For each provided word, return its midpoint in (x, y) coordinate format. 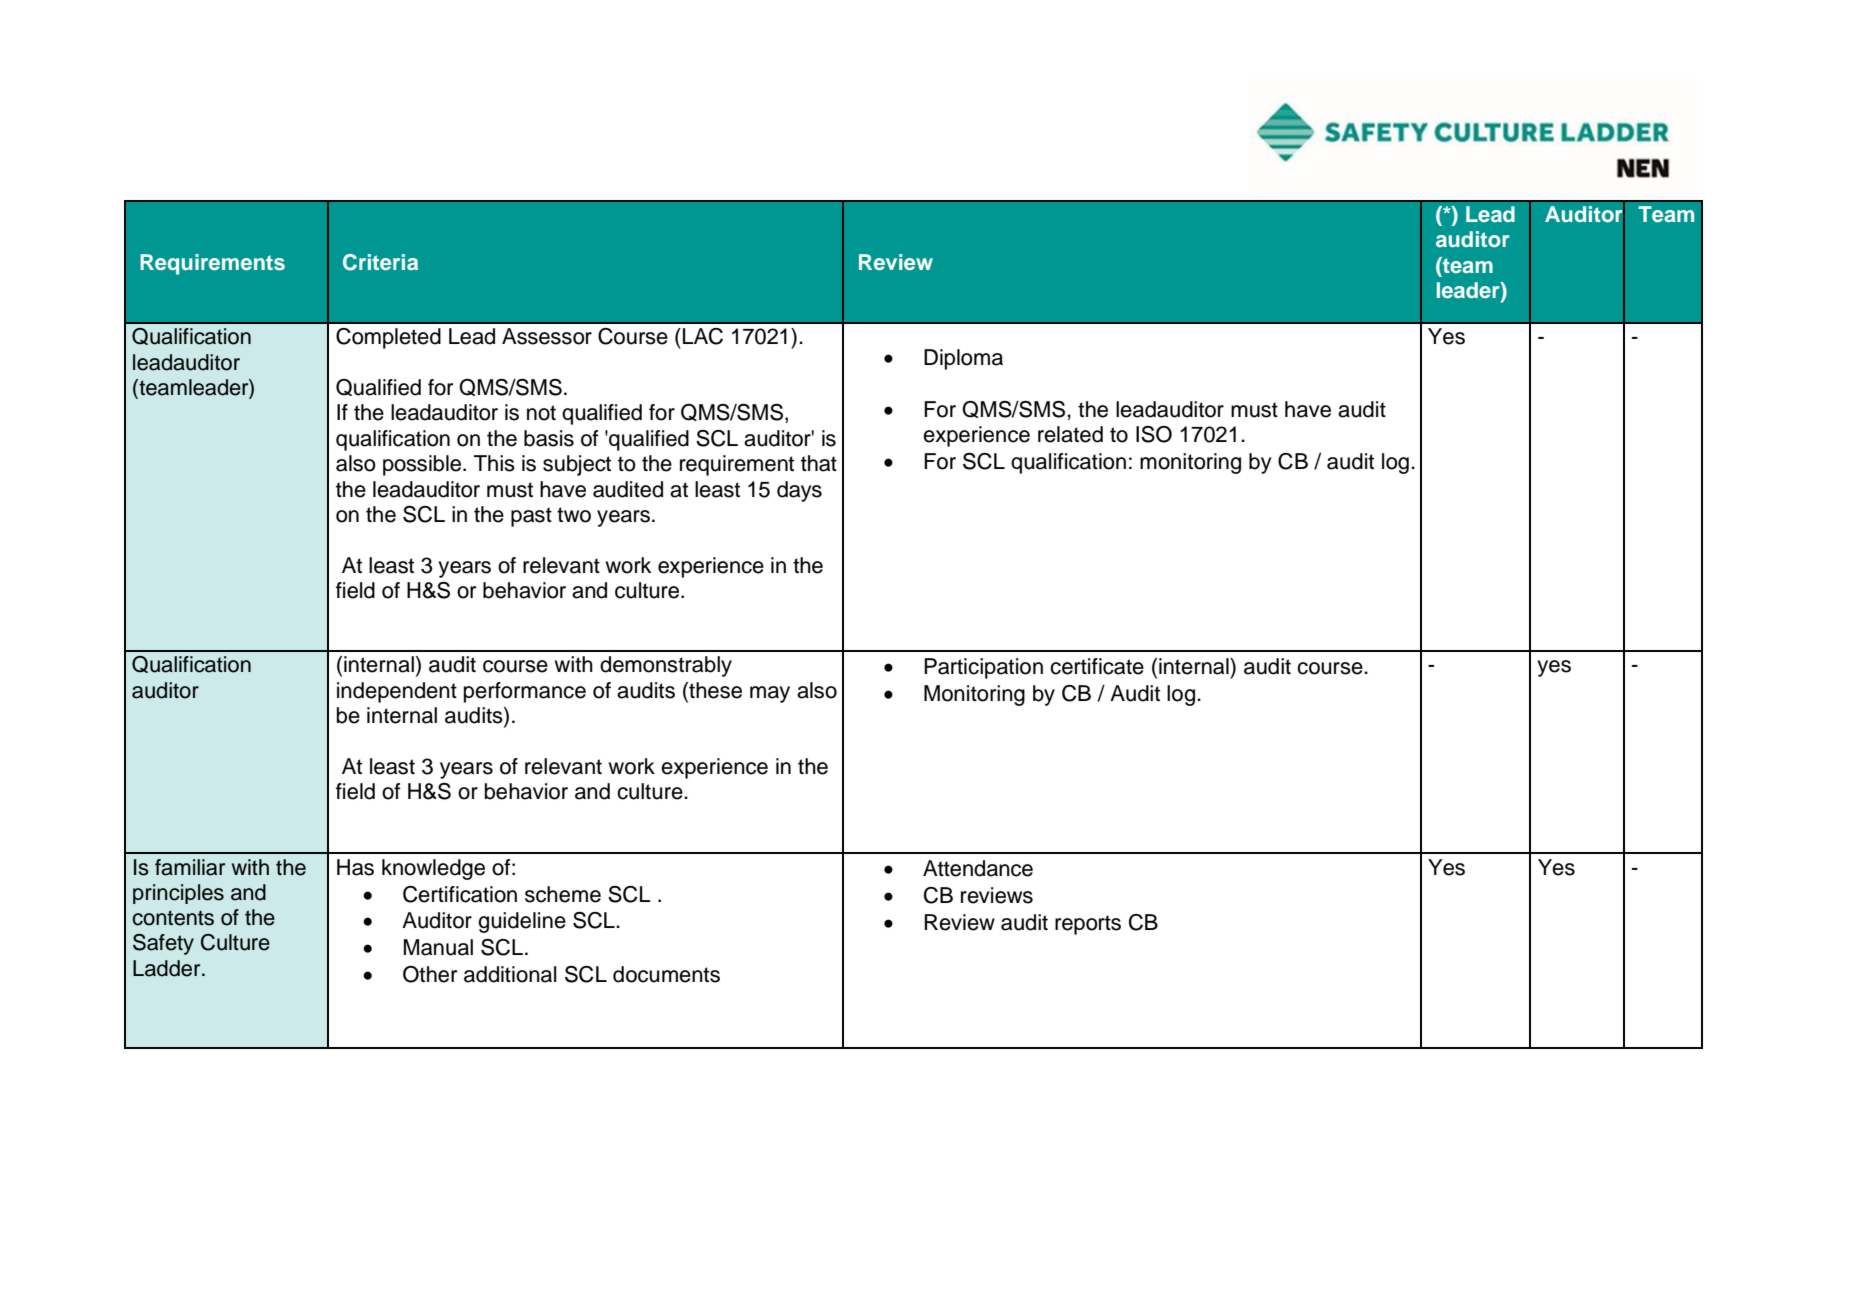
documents (666, 974)
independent (397, 692)
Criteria (380, 262)
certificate (1097, 666)
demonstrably (666, 666)
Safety (163, 944)
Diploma (963, 359)
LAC (703, 336)
